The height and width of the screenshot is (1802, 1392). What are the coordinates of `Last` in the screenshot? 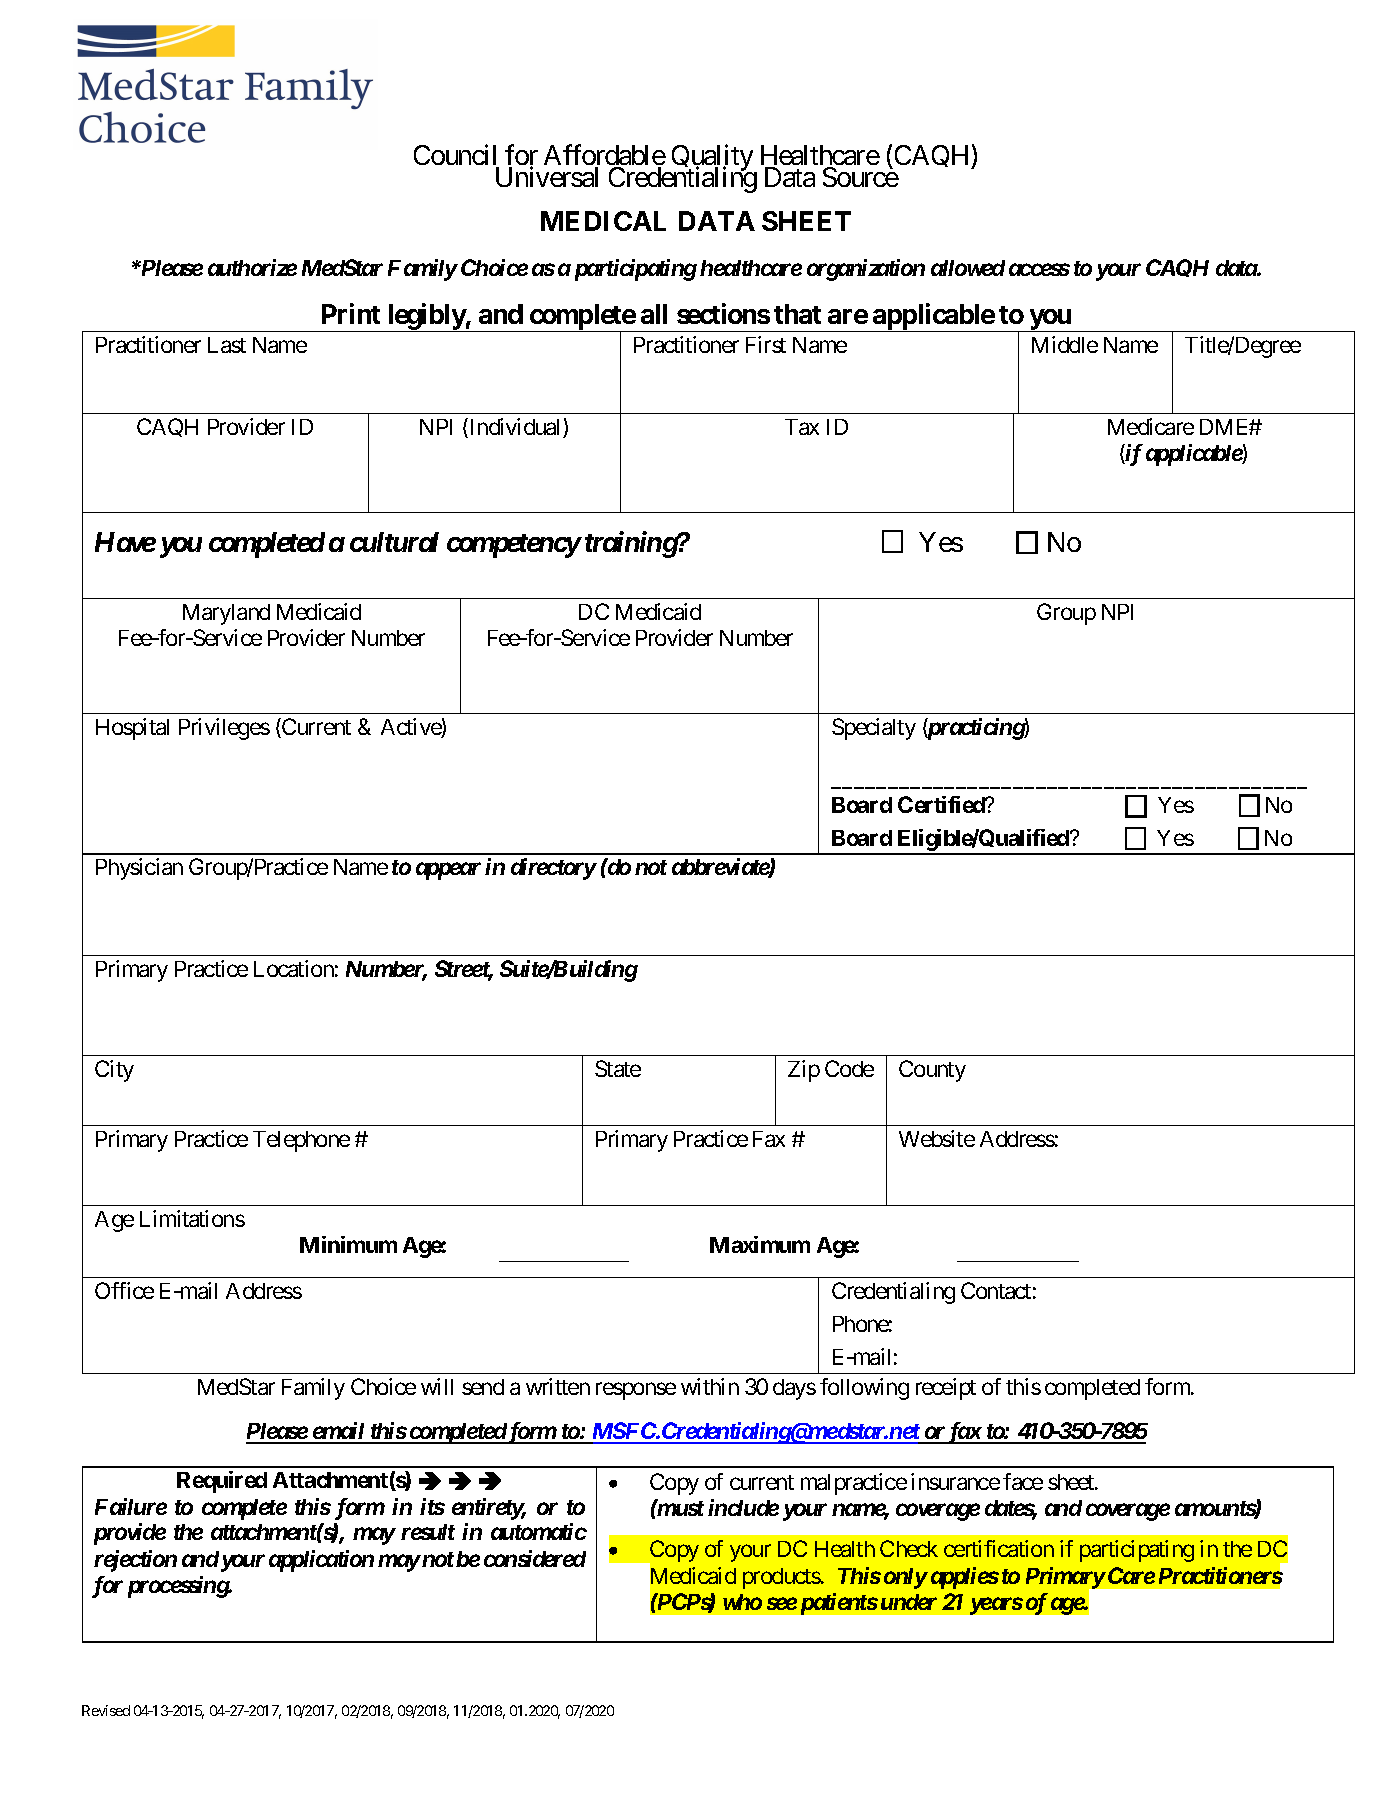 It's located at (227, 345).
